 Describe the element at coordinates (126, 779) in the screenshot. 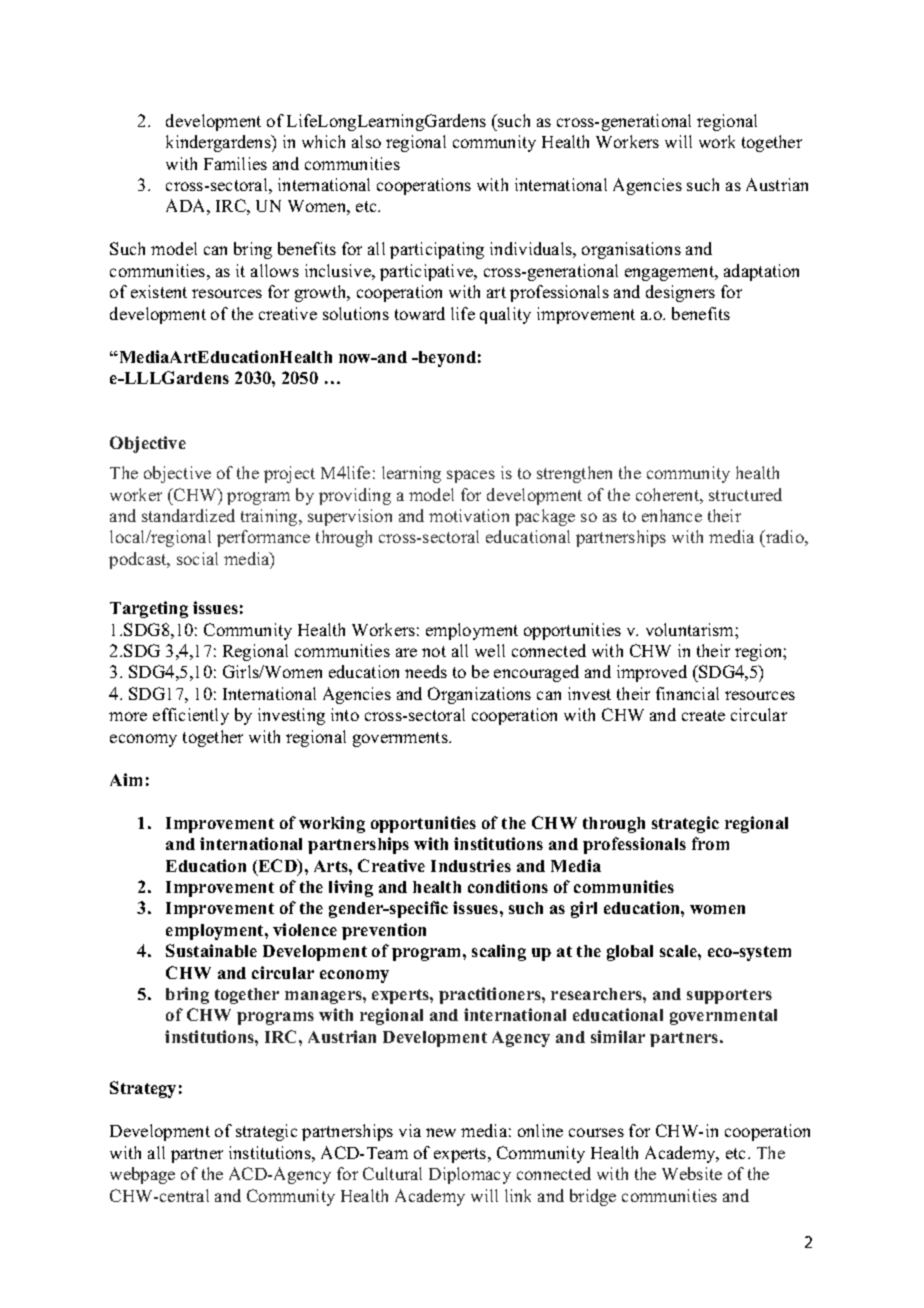

I see `Aim` at that location.
